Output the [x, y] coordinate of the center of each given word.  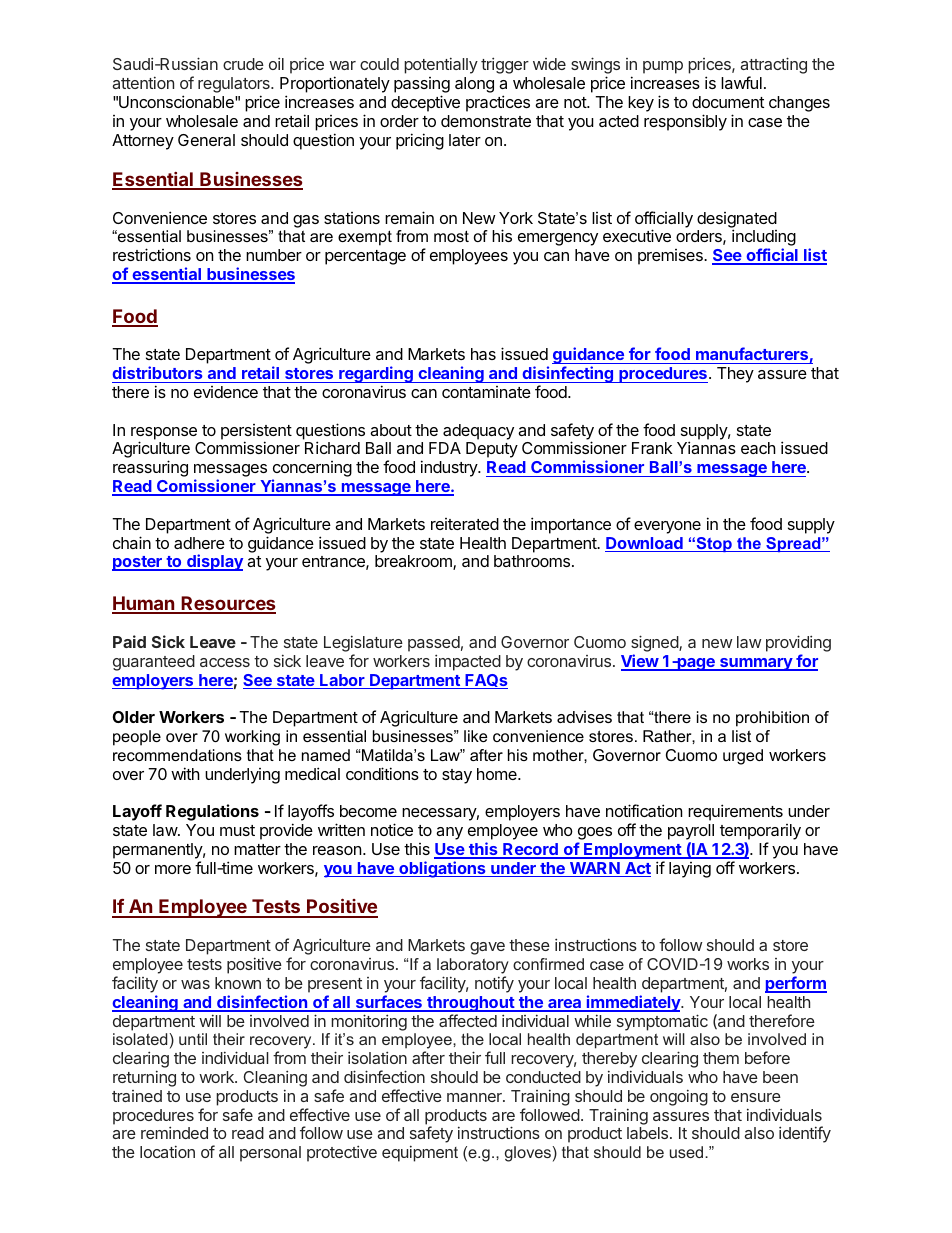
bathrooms [533, 561]
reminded [174, 1132]
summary [756, 664]
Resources [227, 604]
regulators [235, 86]
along [474, 85]
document [728, 102]
